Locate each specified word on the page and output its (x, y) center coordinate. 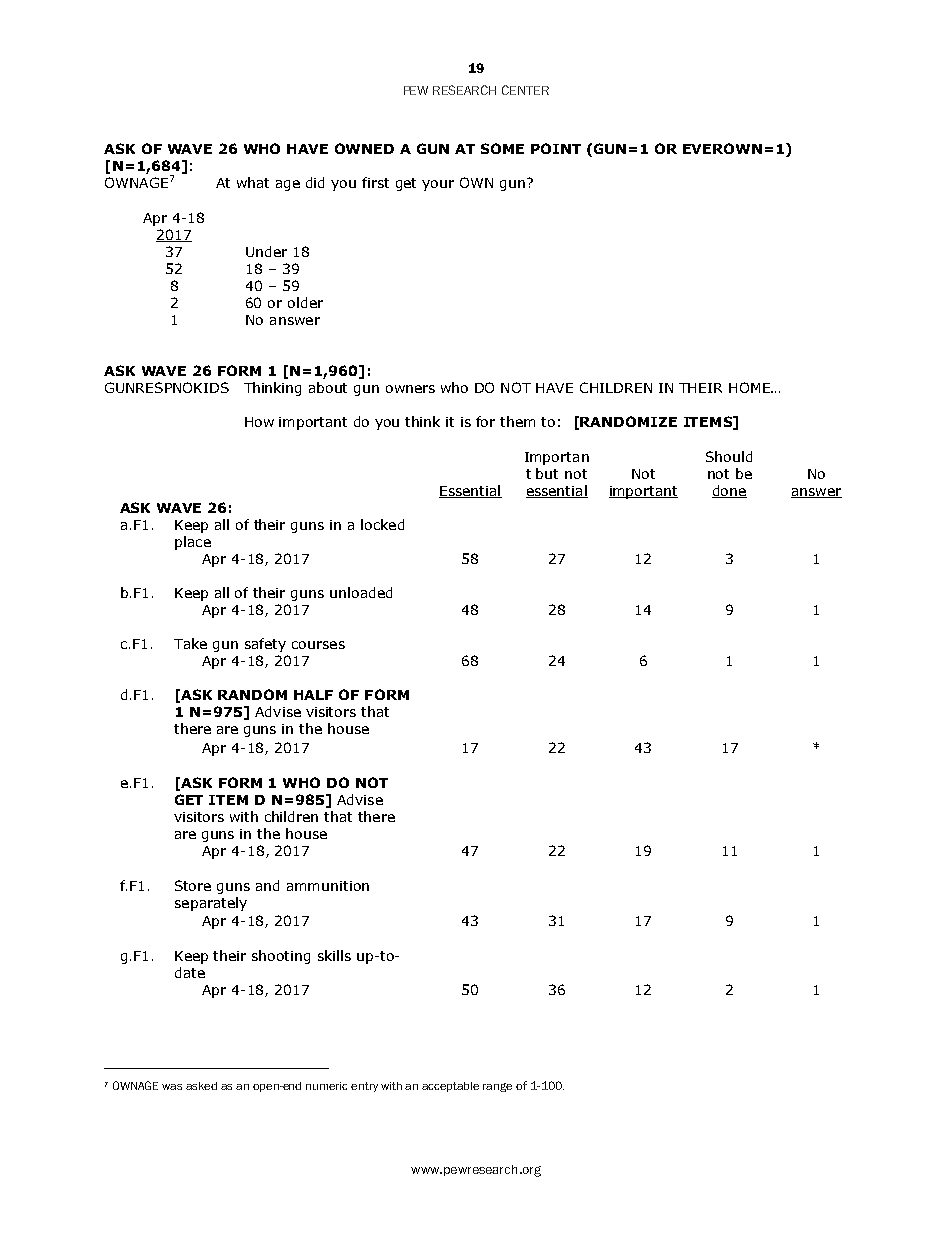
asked (201, 1086)
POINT (556, 148)
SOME (502, 148)
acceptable (450, 1087)
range (497, 1087)
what (253, 182)
